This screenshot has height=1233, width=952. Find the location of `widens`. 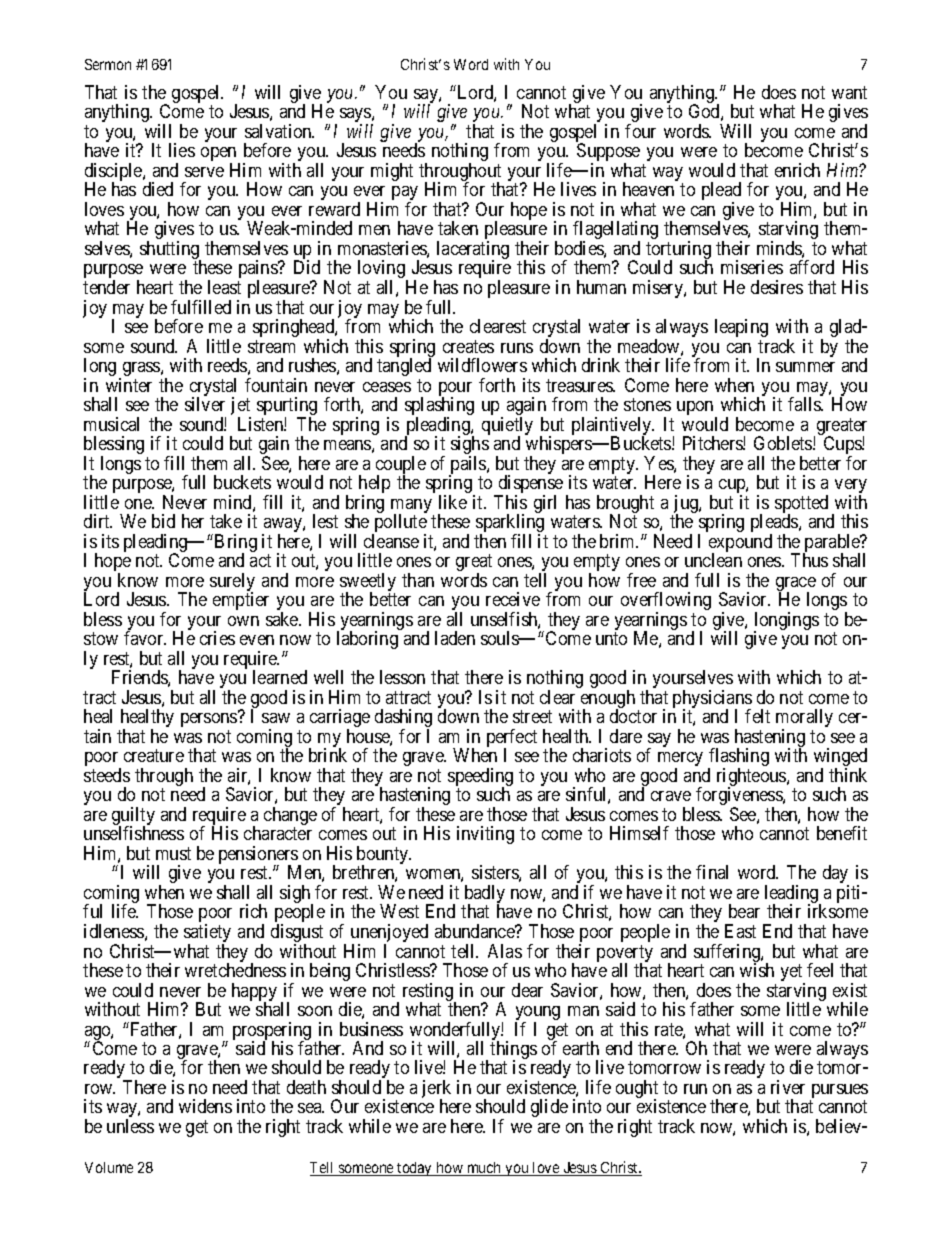

widens is located at coordinates (205, 1106).
